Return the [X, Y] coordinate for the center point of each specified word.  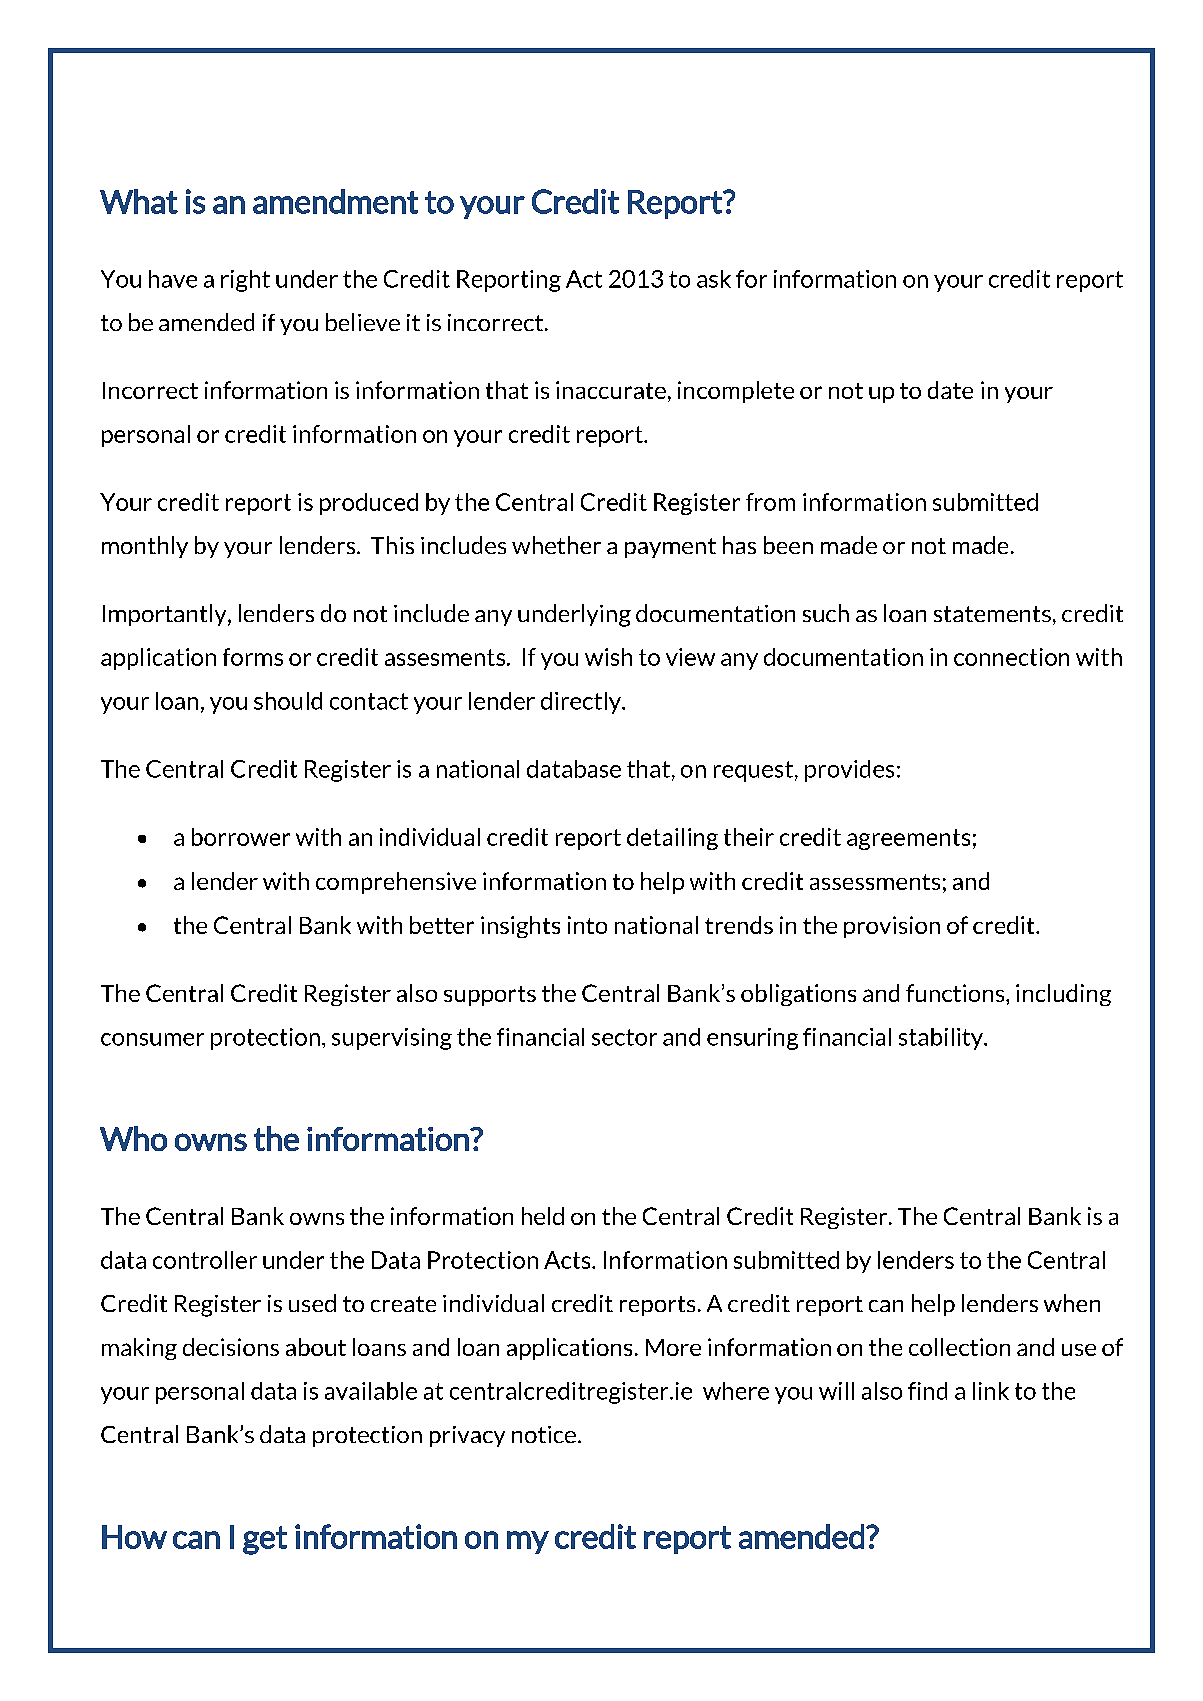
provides [849, 771]
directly [582, 703]
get [265, 1540]
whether [556, 545]
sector [624, 1037]
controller [205, 1260]
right [245, 281]
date [950, 390]
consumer [152, 1039]
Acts [568, 1260]
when [1072, 1303]
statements [992, 614]
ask [714, 279]
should [288, 701]
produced [369, 504]
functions [956, 993]
